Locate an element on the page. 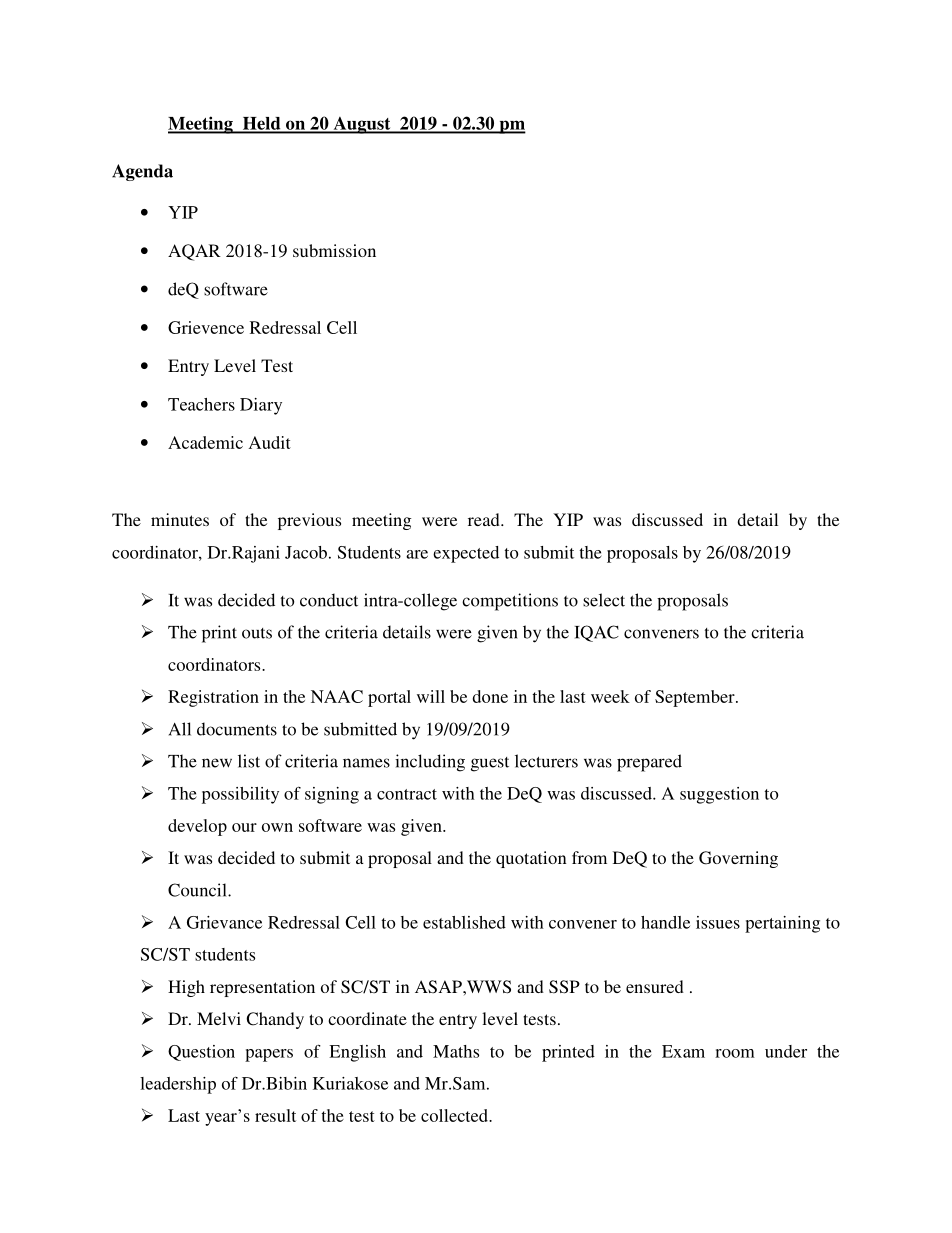  September is located at coordinates (696, 698).
